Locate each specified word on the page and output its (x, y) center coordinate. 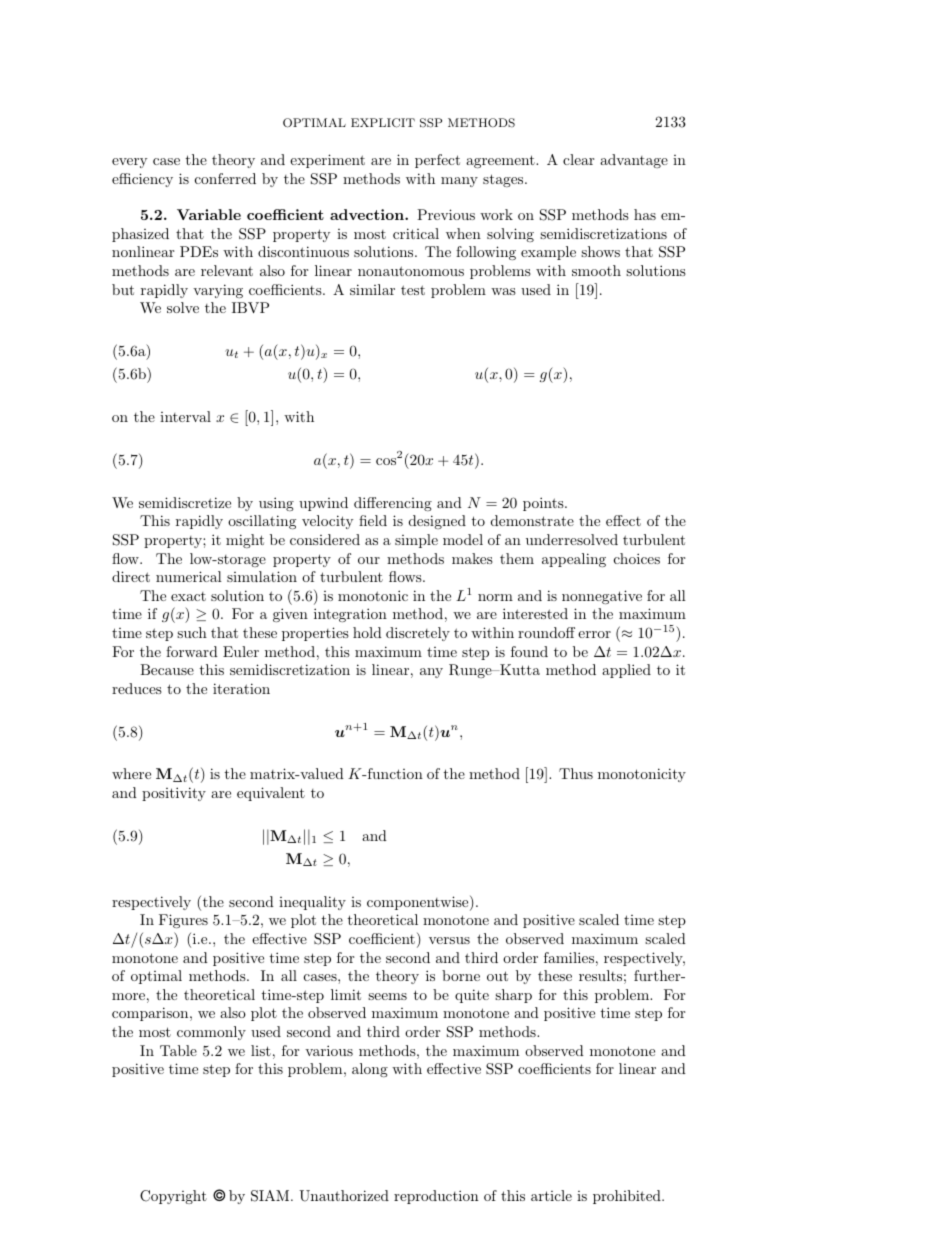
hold (367, 632)
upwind (323, 504)
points (544, 504)
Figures (183, 921)
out (497, 976)
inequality (312, 903)
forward (192, 651)
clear (578, 159)
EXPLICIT (383, 123)
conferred (225, 178)
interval (185, 416)
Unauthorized (344, 1196)
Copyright (173, 1197)
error (594, 634)
